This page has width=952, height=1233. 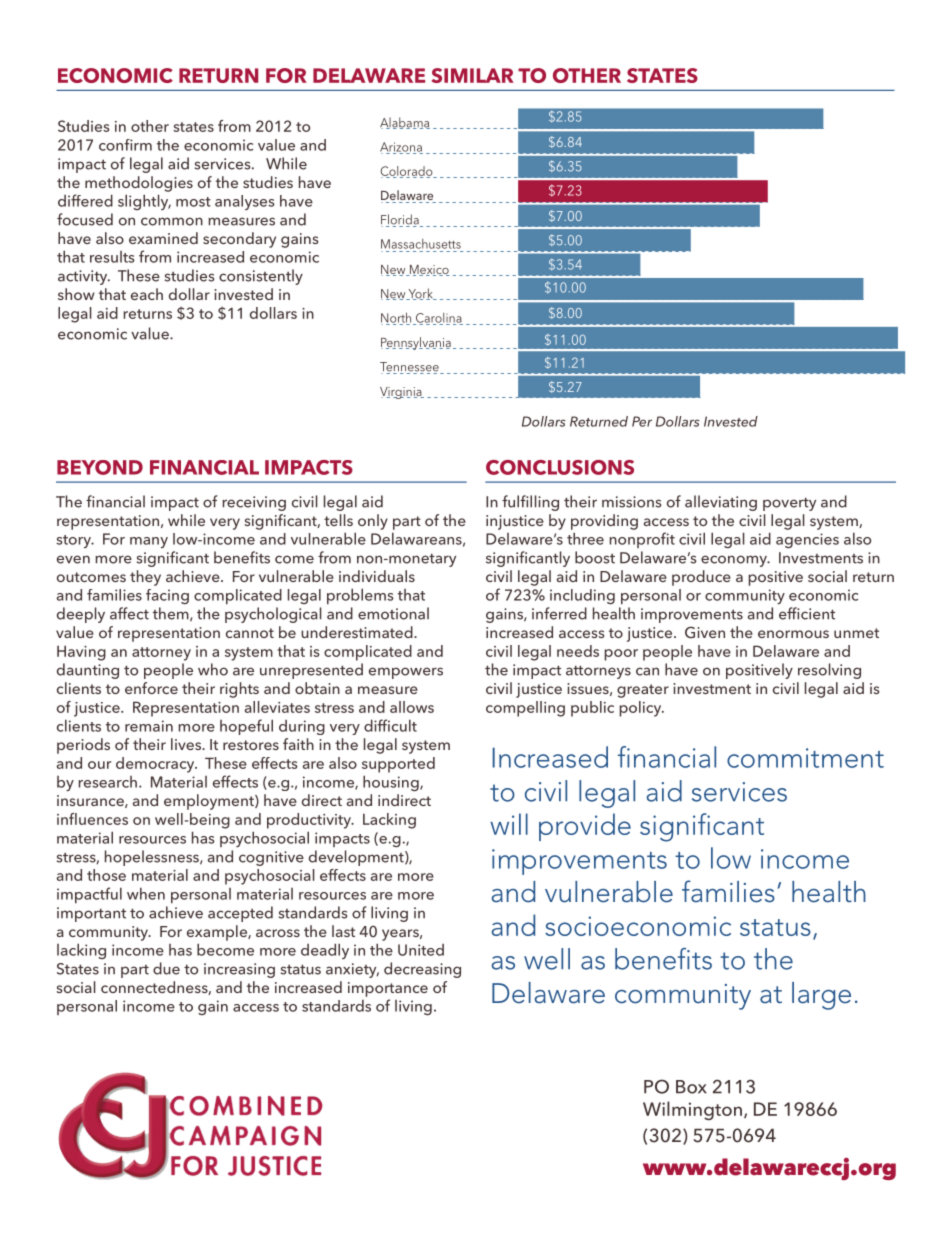 I want to click on confirm, so click(x=125, y=145).
